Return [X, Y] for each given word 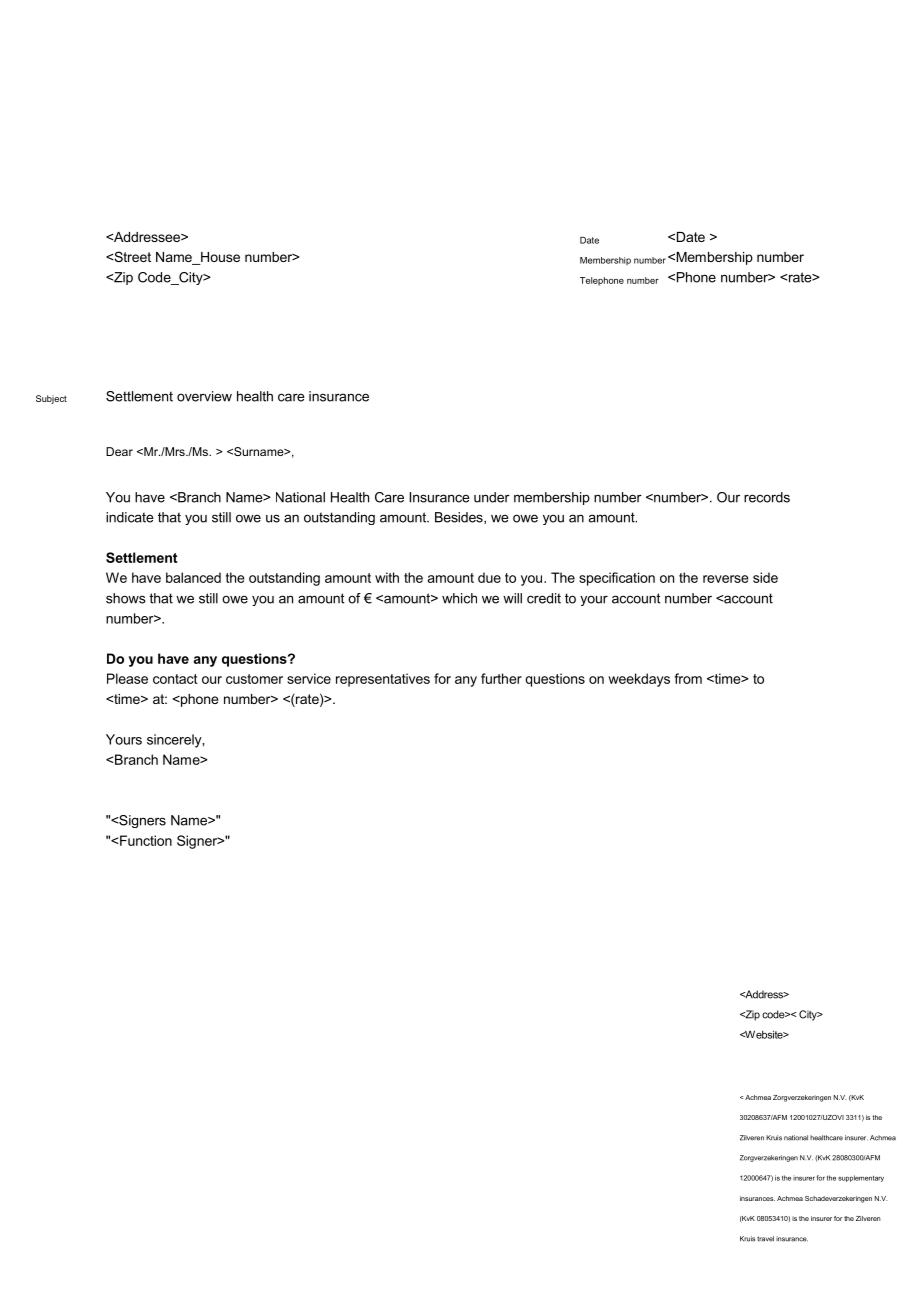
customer [254, 679]
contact [175, 679]
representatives [383, 680]
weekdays [639, 680]
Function [145, 840]
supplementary [861, 1178]
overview [204, 396]
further [501, 678]
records [767, 497]
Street [131, 256]
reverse [726, 579]
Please [127, 678]
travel [765, 1239]
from [688, 678]
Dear [119, 451]
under [492, 497]
